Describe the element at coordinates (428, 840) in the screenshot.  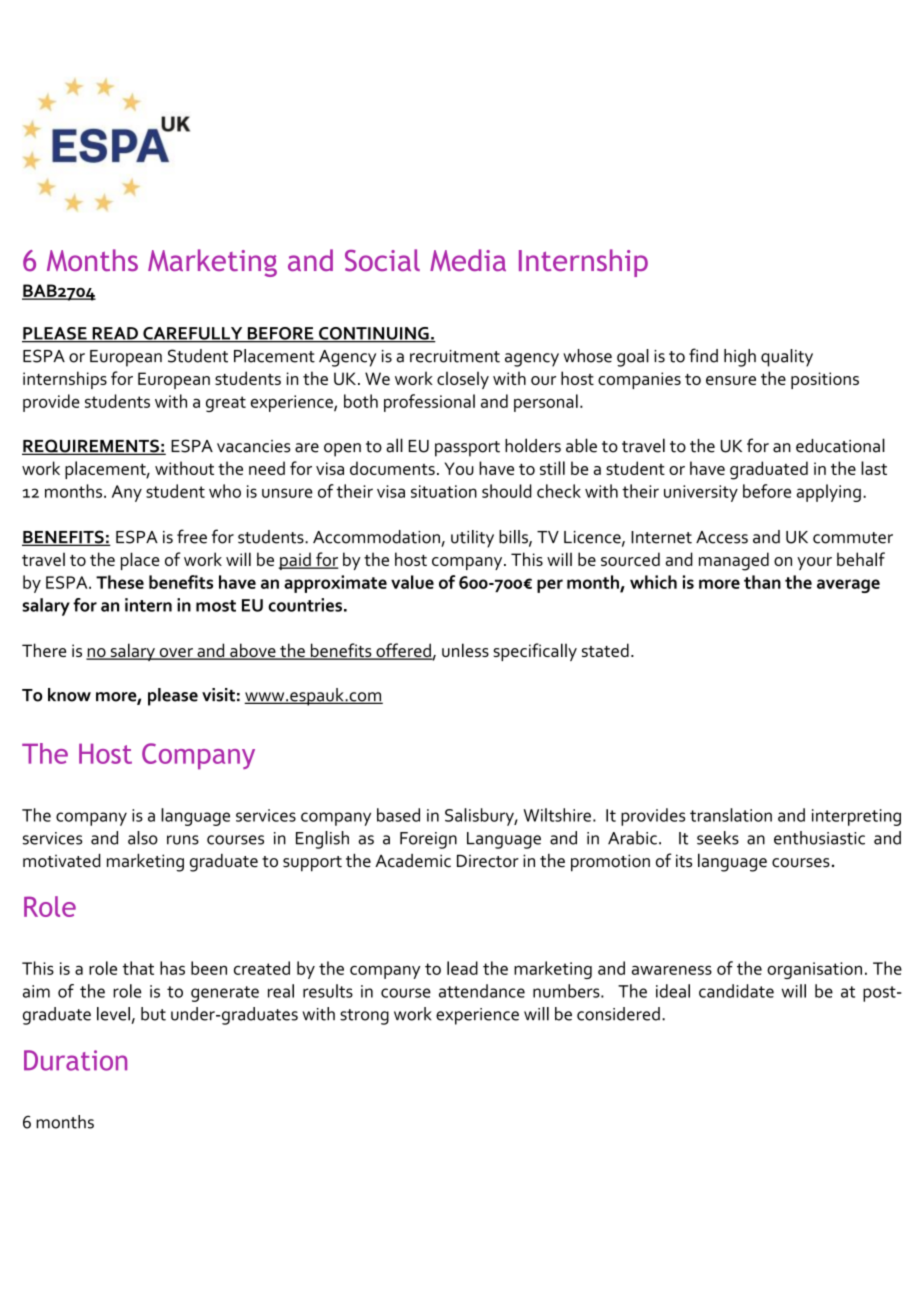
I see `Foreign` at that location.
